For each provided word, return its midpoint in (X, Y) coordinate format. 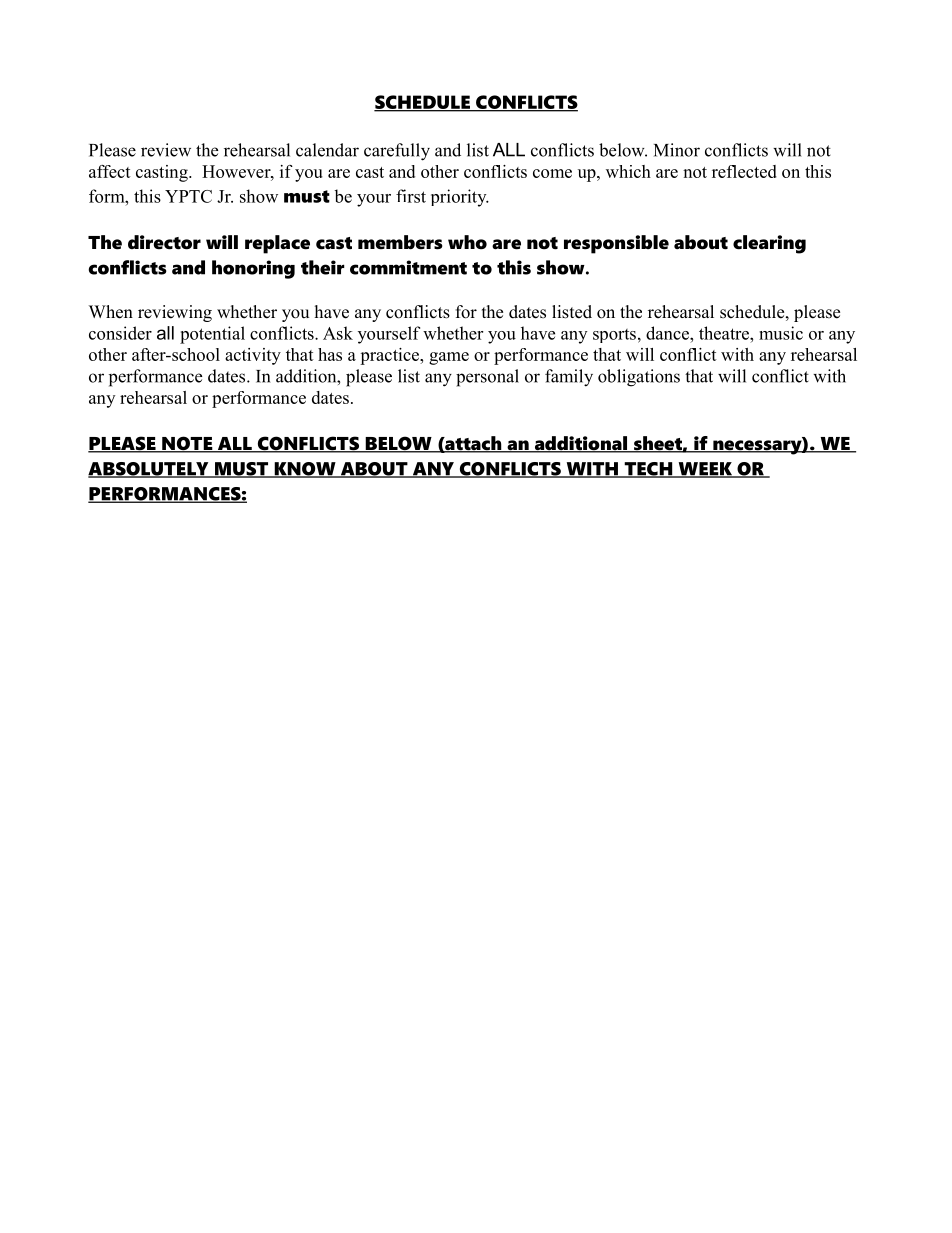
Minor (677, 150)
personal (487, 378)
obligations (639, 378)
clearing (769, 244)
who (467, 242)
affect (110, 171)
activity (253, 356)
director (164, 242)
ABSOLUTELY (149, 470)
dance (668, 333)
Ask (338, 333)
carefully (397, 152)
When (111, 312)
